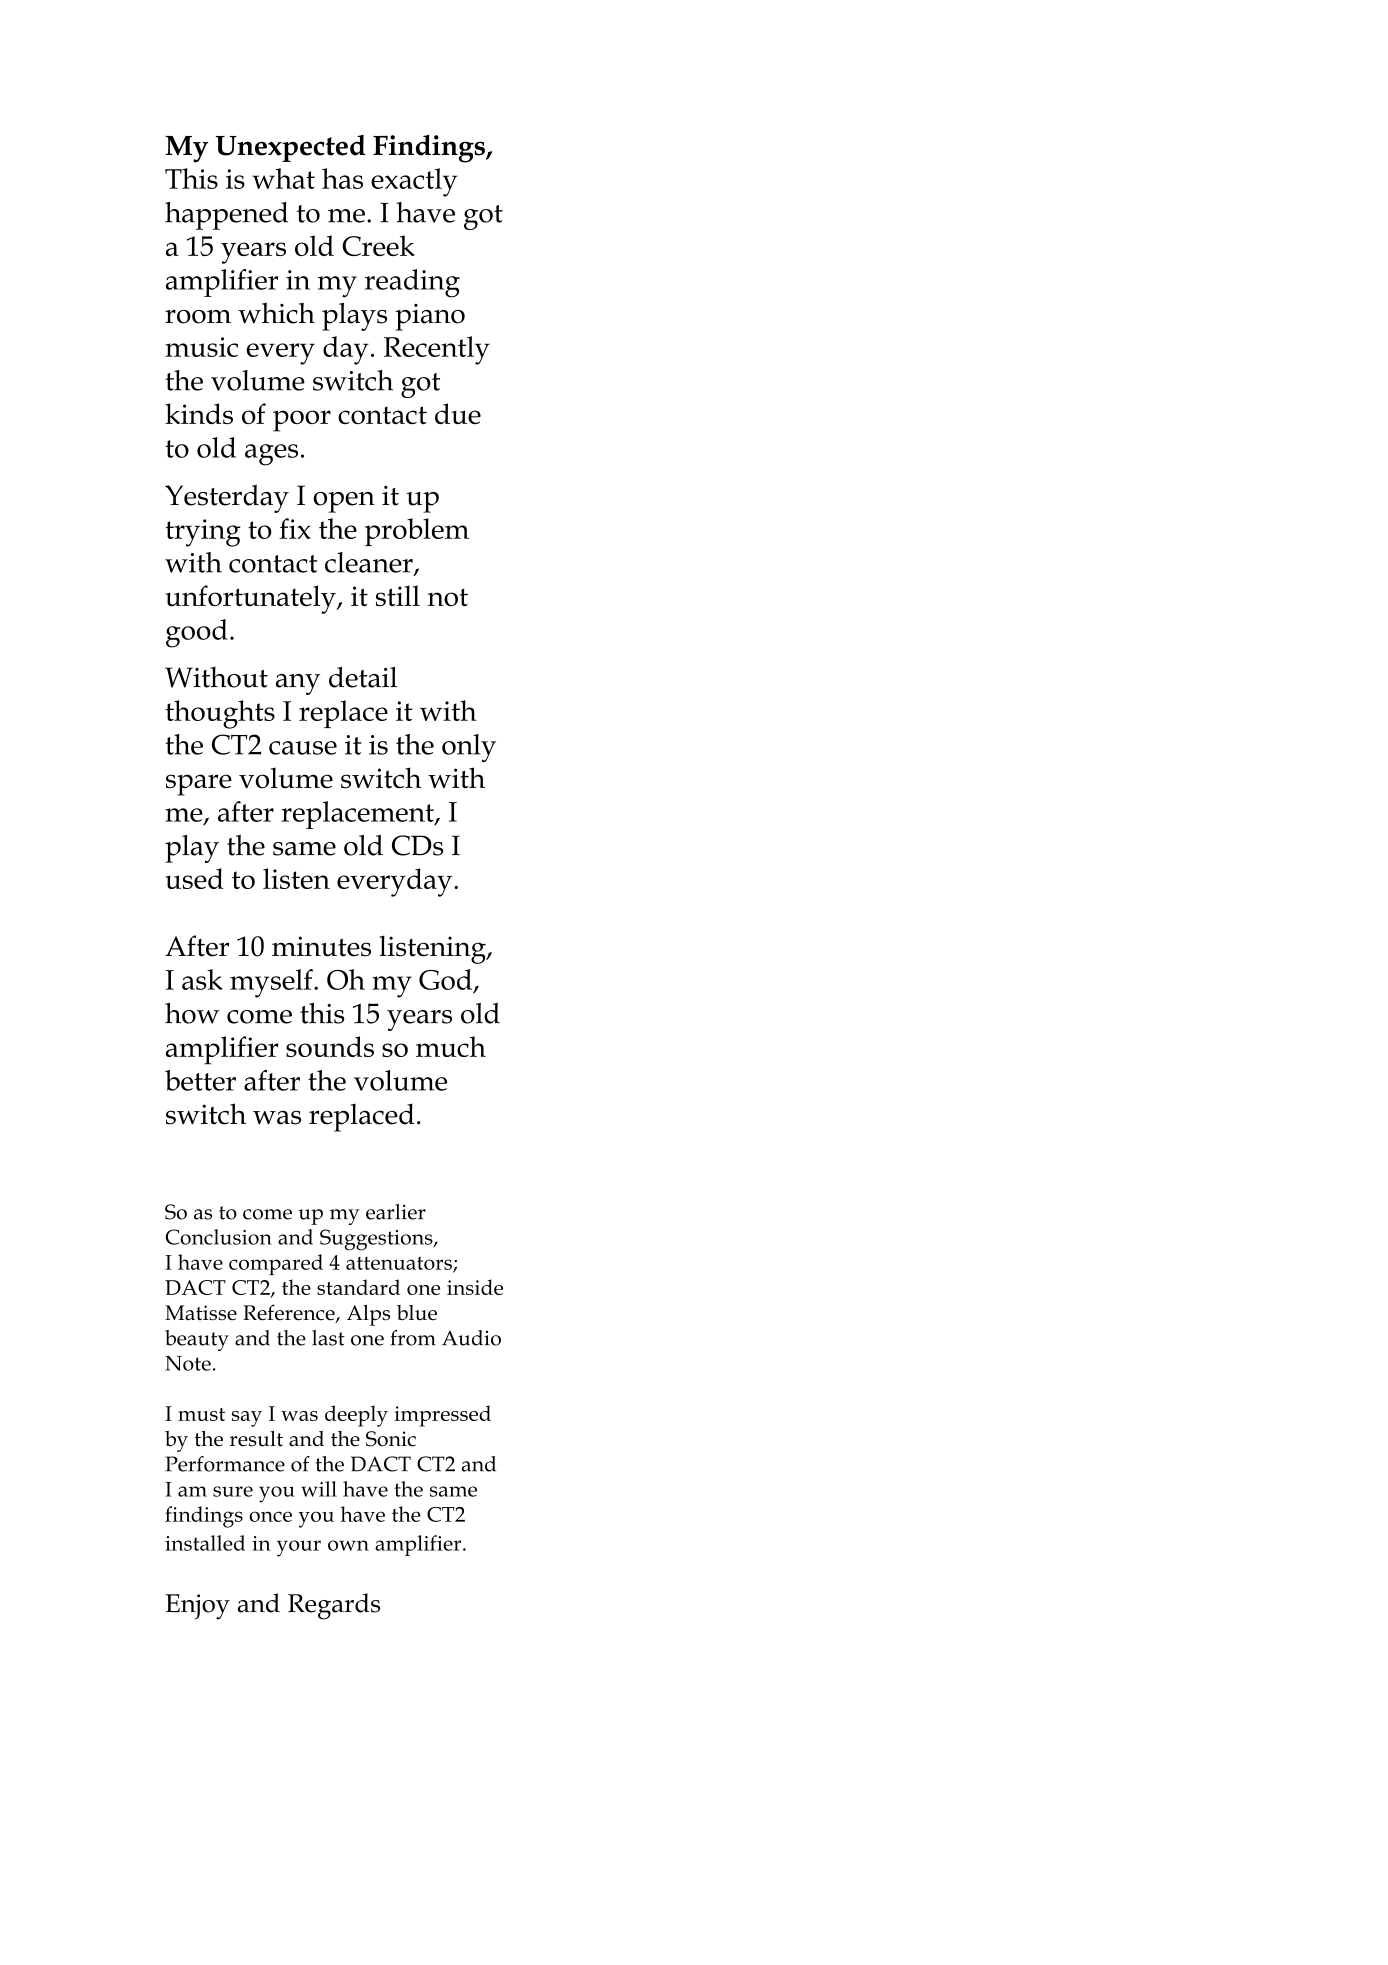  What do you see at coordinates (226, 216) in the screenshot?
I see `happened` at bounding box center [226, 216].
